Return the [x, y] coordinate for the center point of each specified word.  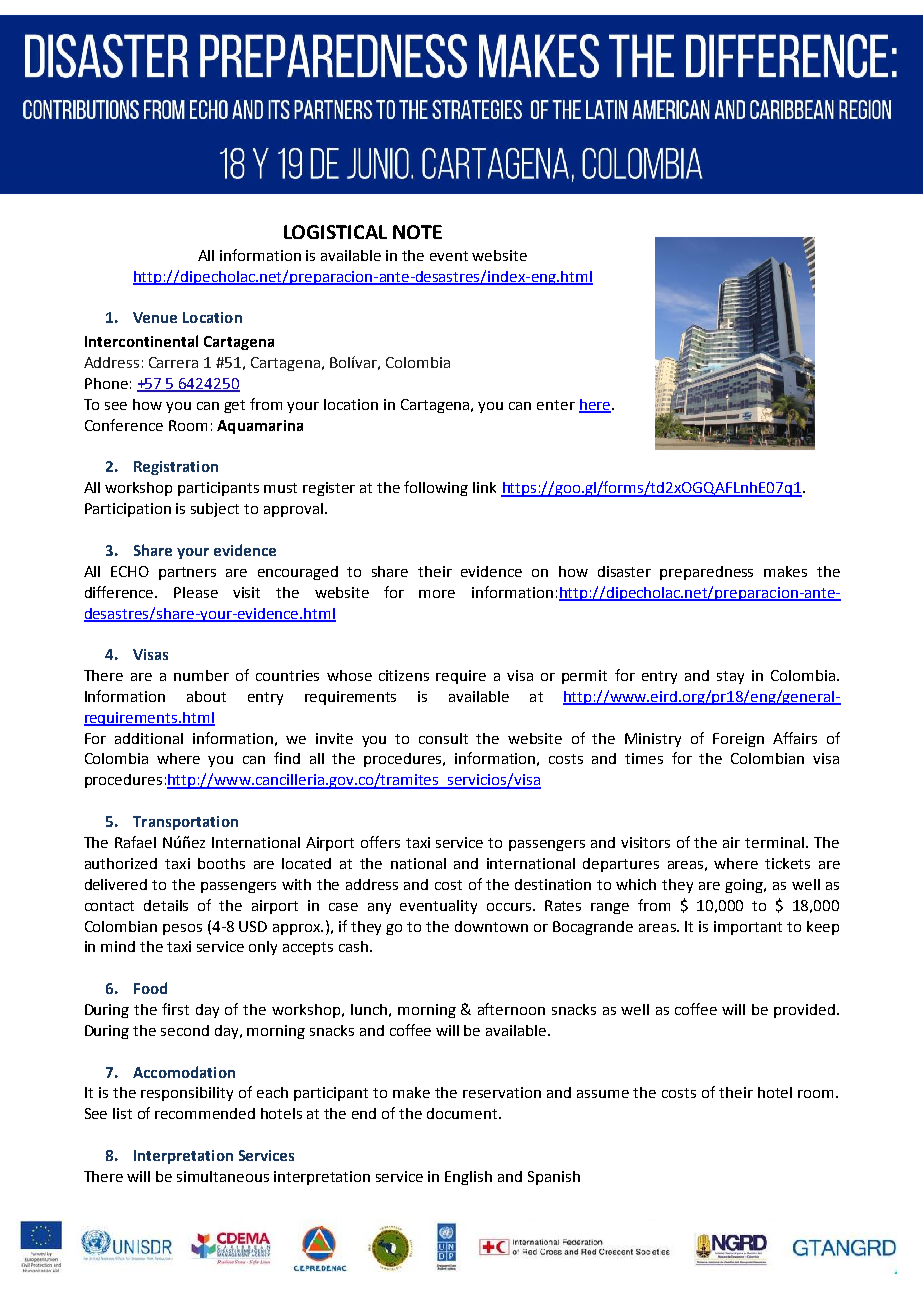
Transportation [185, 823]
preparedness [706, 573]
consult [443, 738]
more [437, 594]
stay [730, 677]
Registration [176, 468]
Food [150, 988]
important [748, 928]
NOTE [417, 232]
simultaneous [223, 1176]
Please [196, 592]
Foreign [738, 740]
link [484, 487]
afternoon [511, 1009]
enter [556, 405]
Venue [155, 317]
